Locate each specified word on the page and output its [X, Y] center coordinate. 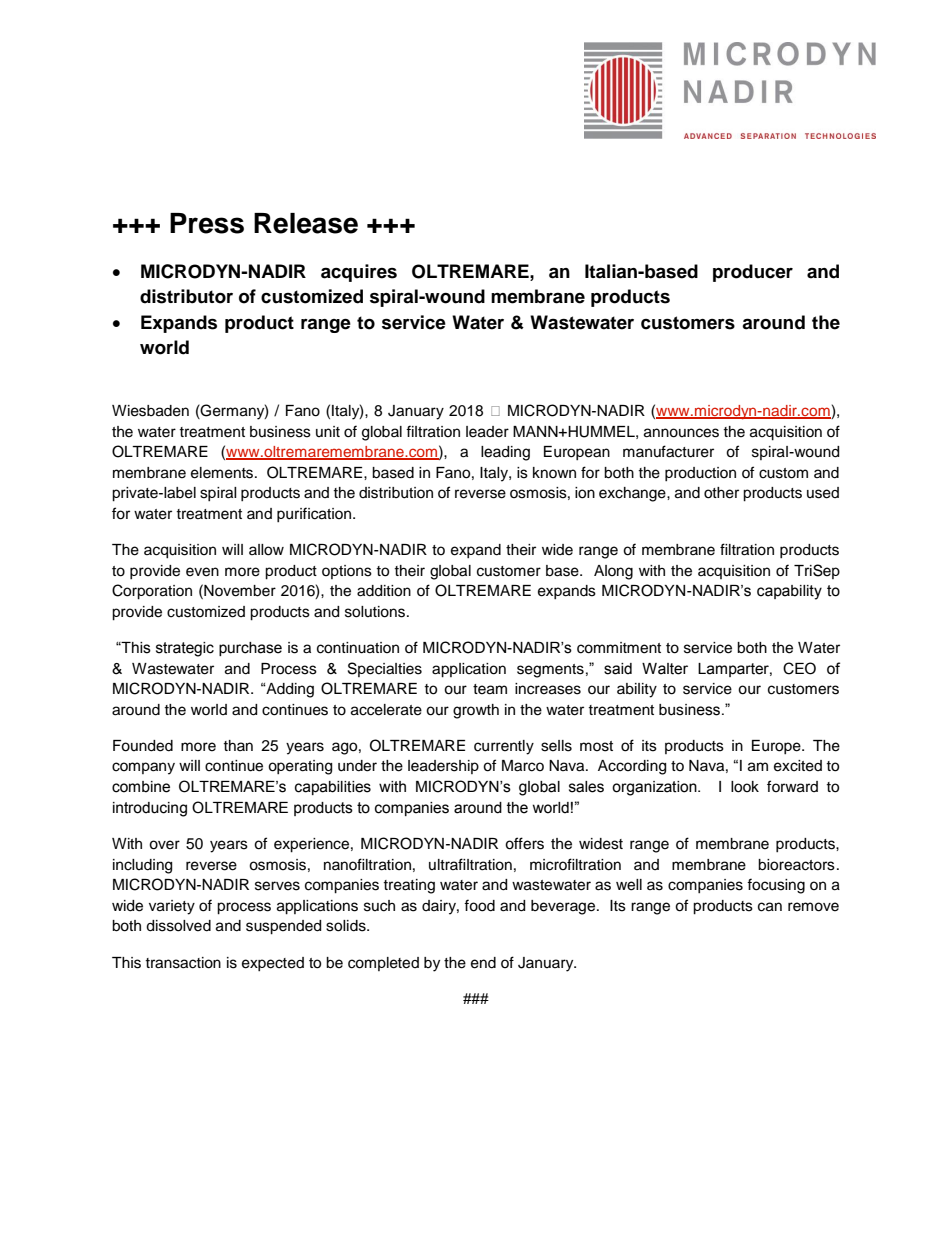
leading [505, 453]
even [202, 572]
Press [207, 223]
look [745, 787]
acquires [359, 273]
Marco [523, 766]
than [238, 745]
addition [384, 591]
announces [681, 433]
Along [613, 572]
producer [753, 273]
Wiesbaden [150, 411]
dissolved [178, 926]
